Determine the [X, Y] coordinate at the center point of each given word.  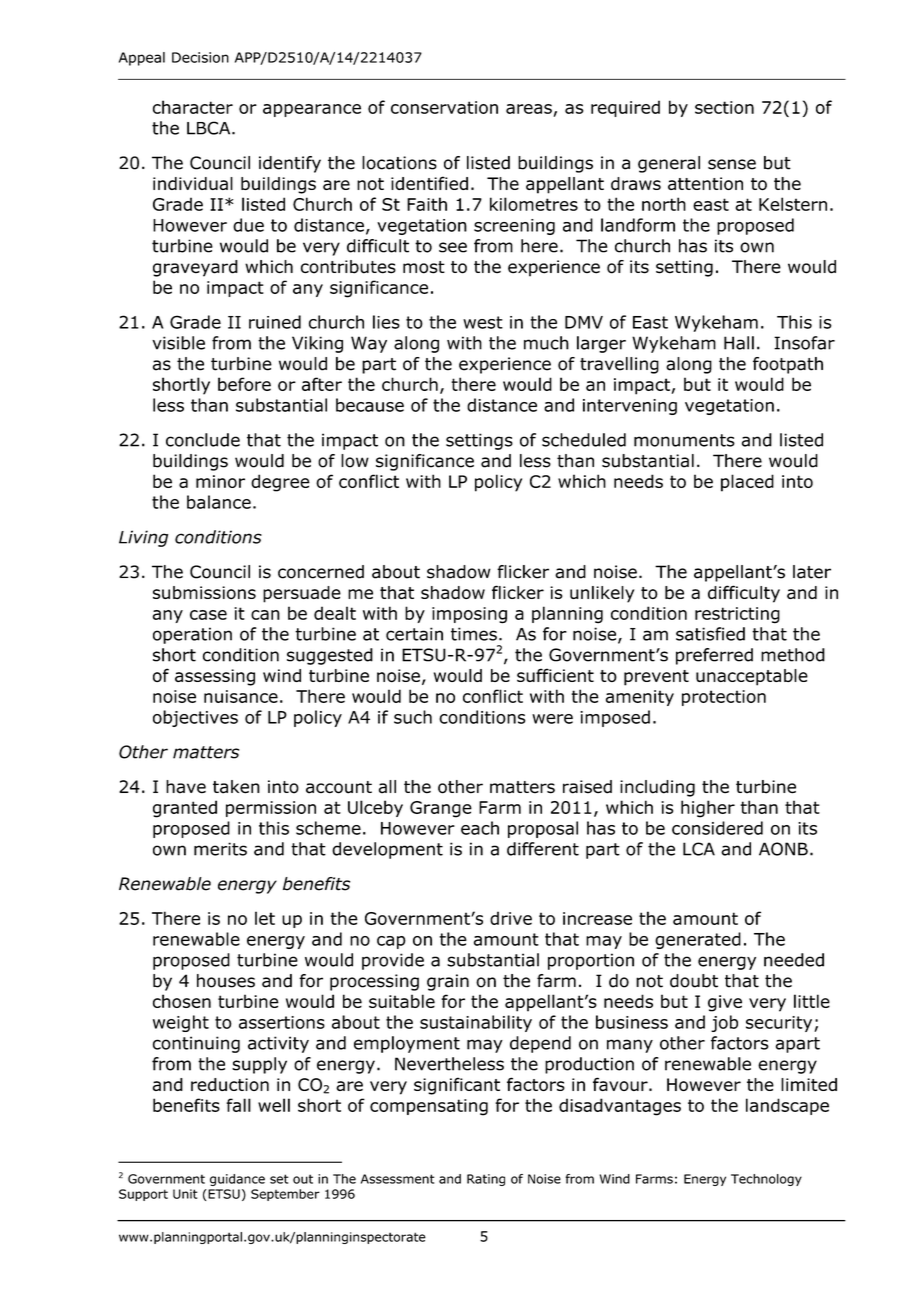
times [474, 634]
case [208, 615]
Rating [486, 1180]
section [724, 107]
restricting [737, 615]
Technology [766, 1180]
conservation [444, 107]
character [193, 107]
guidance [237, 1180]
